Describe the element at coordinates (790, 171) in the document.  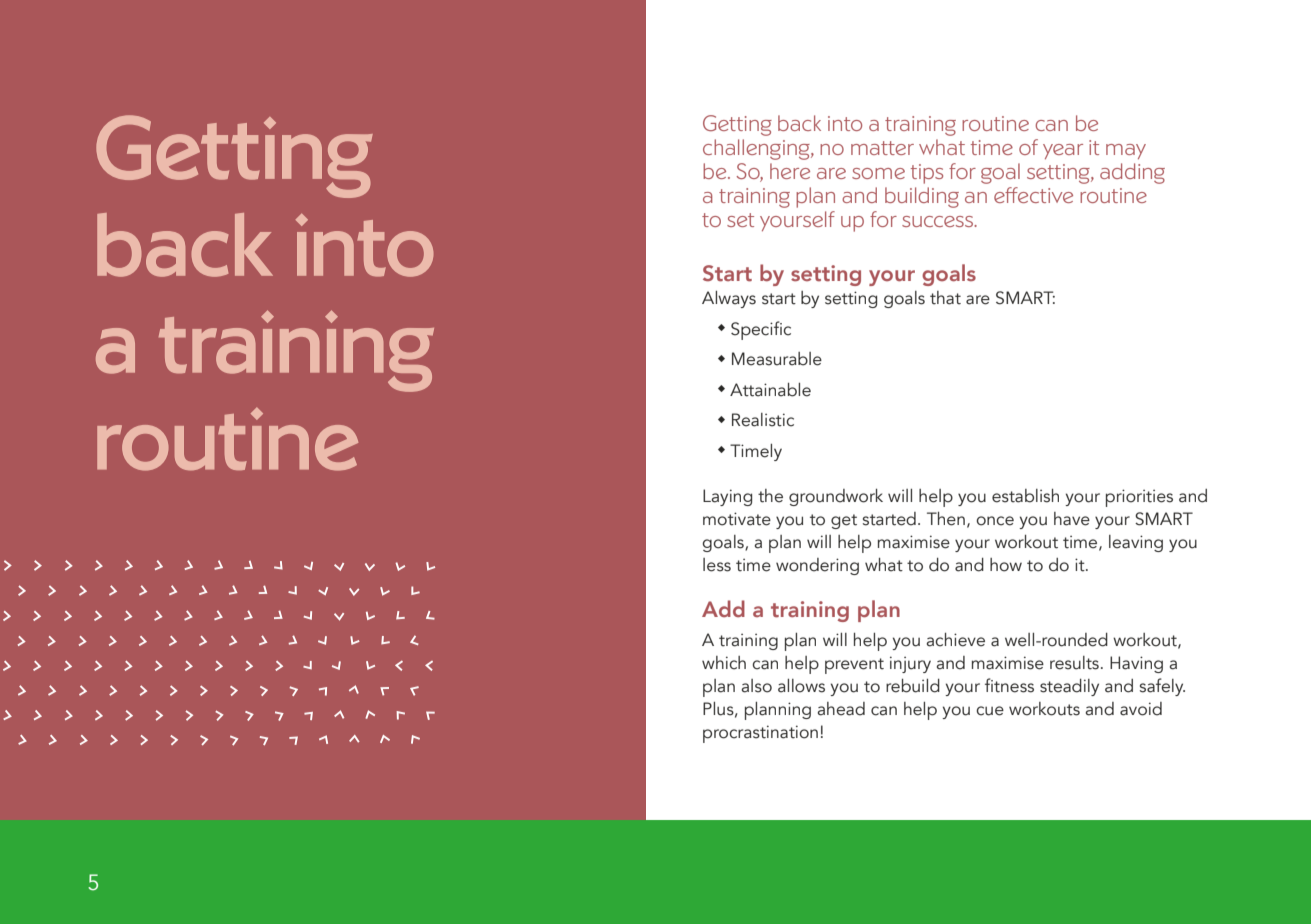
I see `here` at that location.
